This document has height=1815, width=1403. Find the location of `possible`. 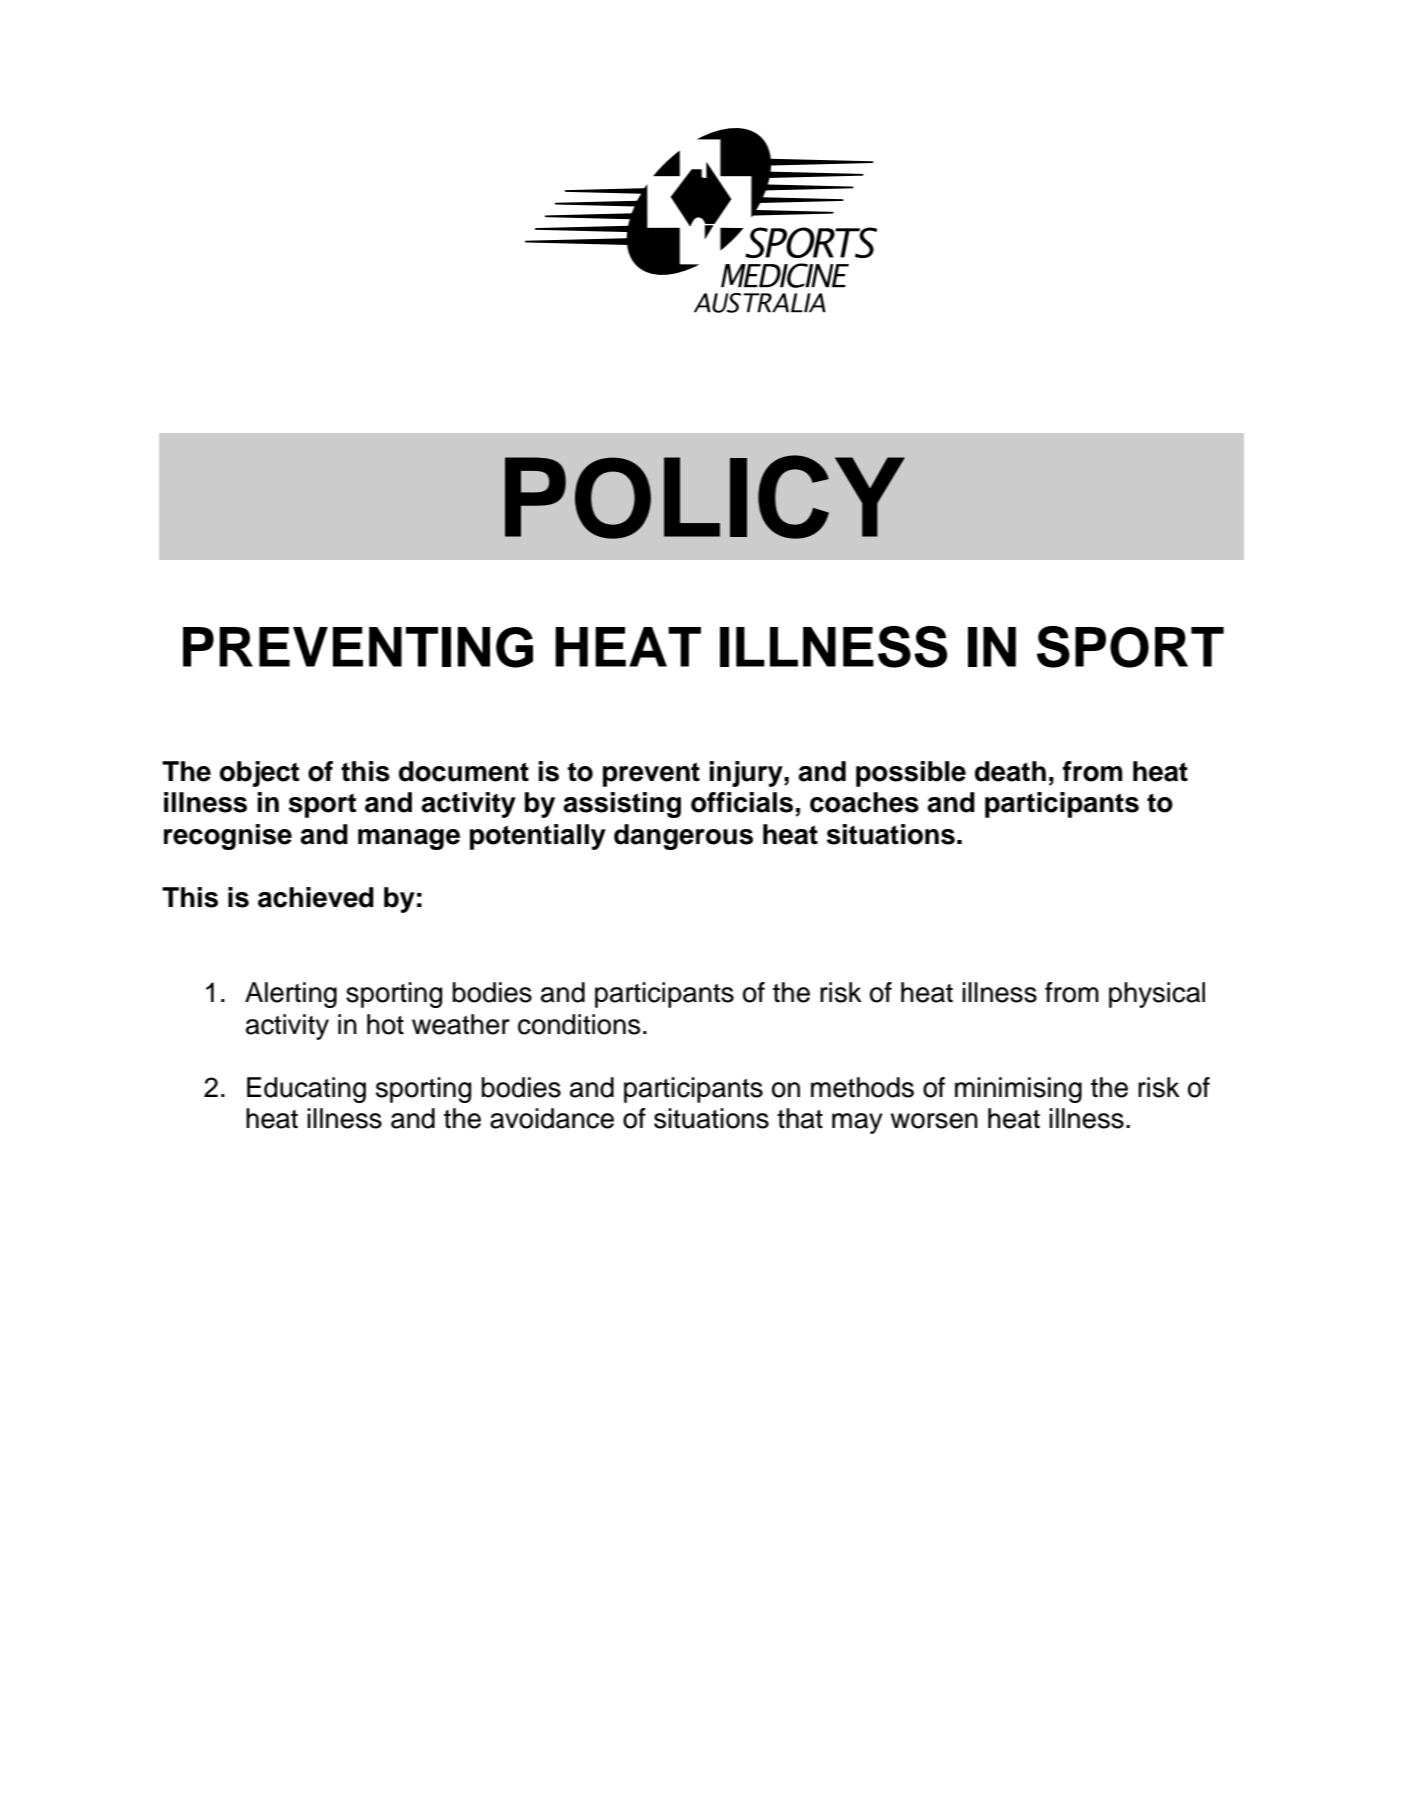

possible is located at coordinates (911, 774).
